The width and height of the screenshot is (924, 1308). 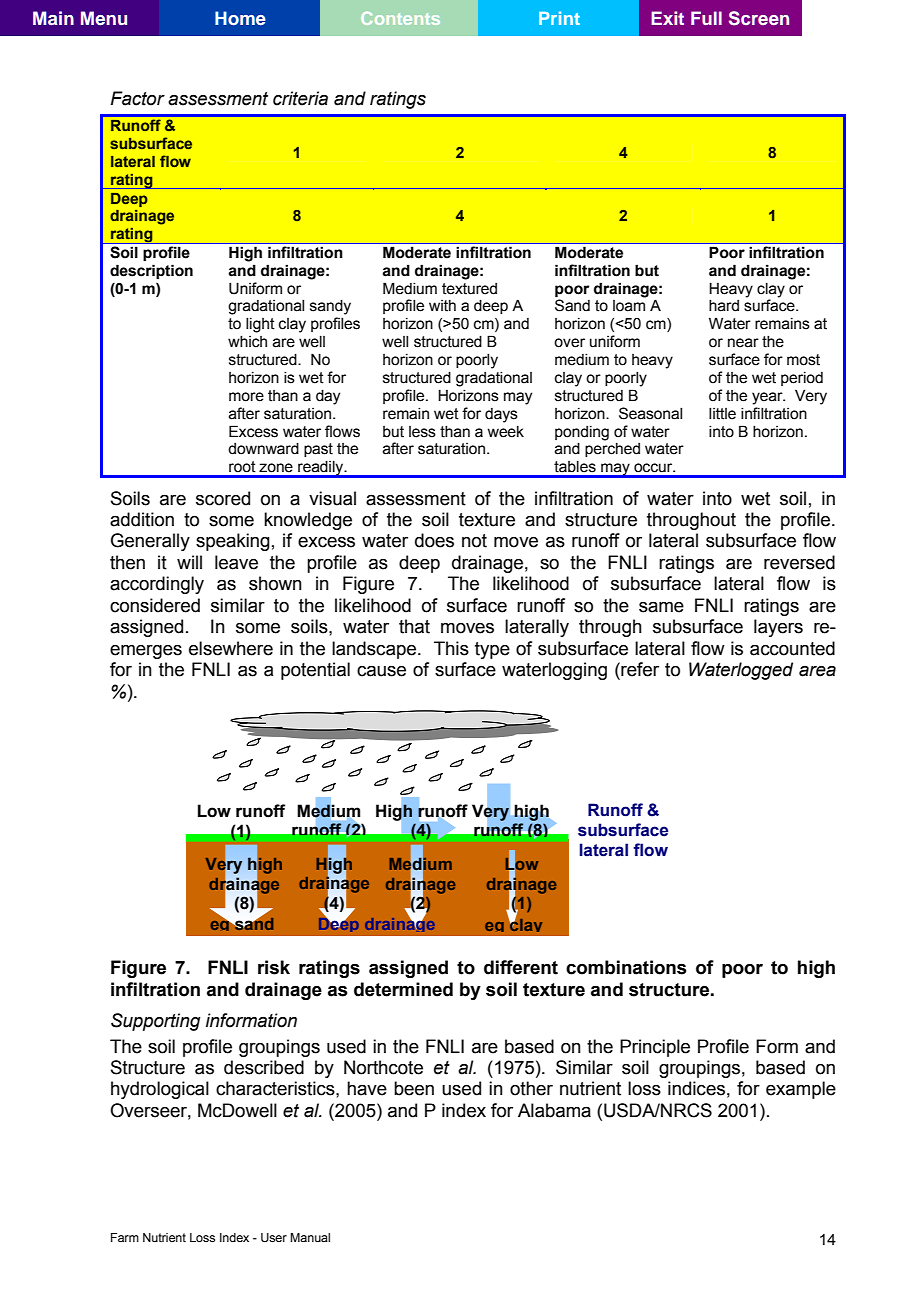 I want to click on User, so click(x=274, y=1237).
